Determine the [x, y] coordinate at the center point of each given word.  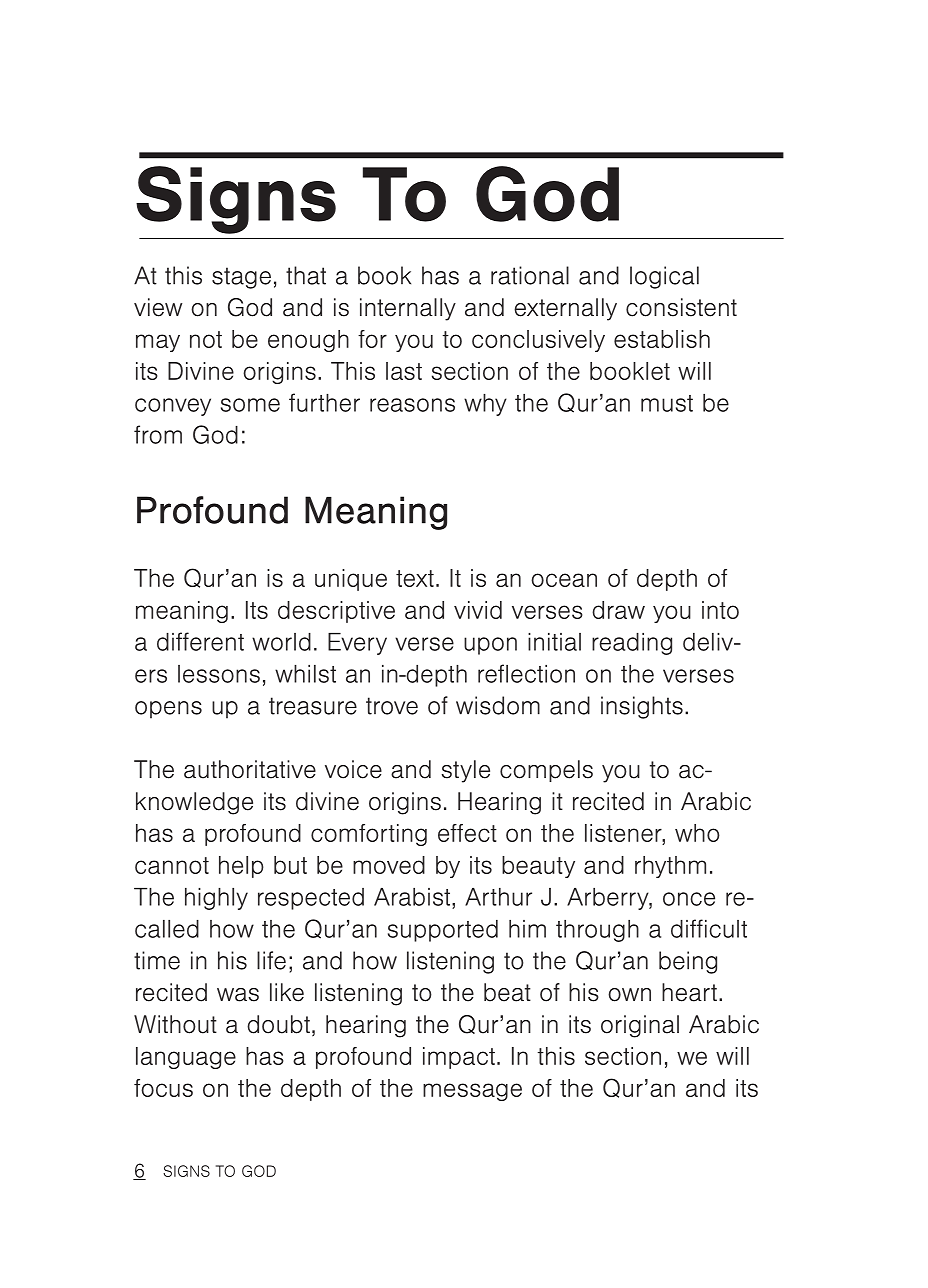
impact [459, 1058]
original [640, 1026]
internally [408, 309]
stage [241, 278]
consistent [681, 307]
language [186, 1058]
